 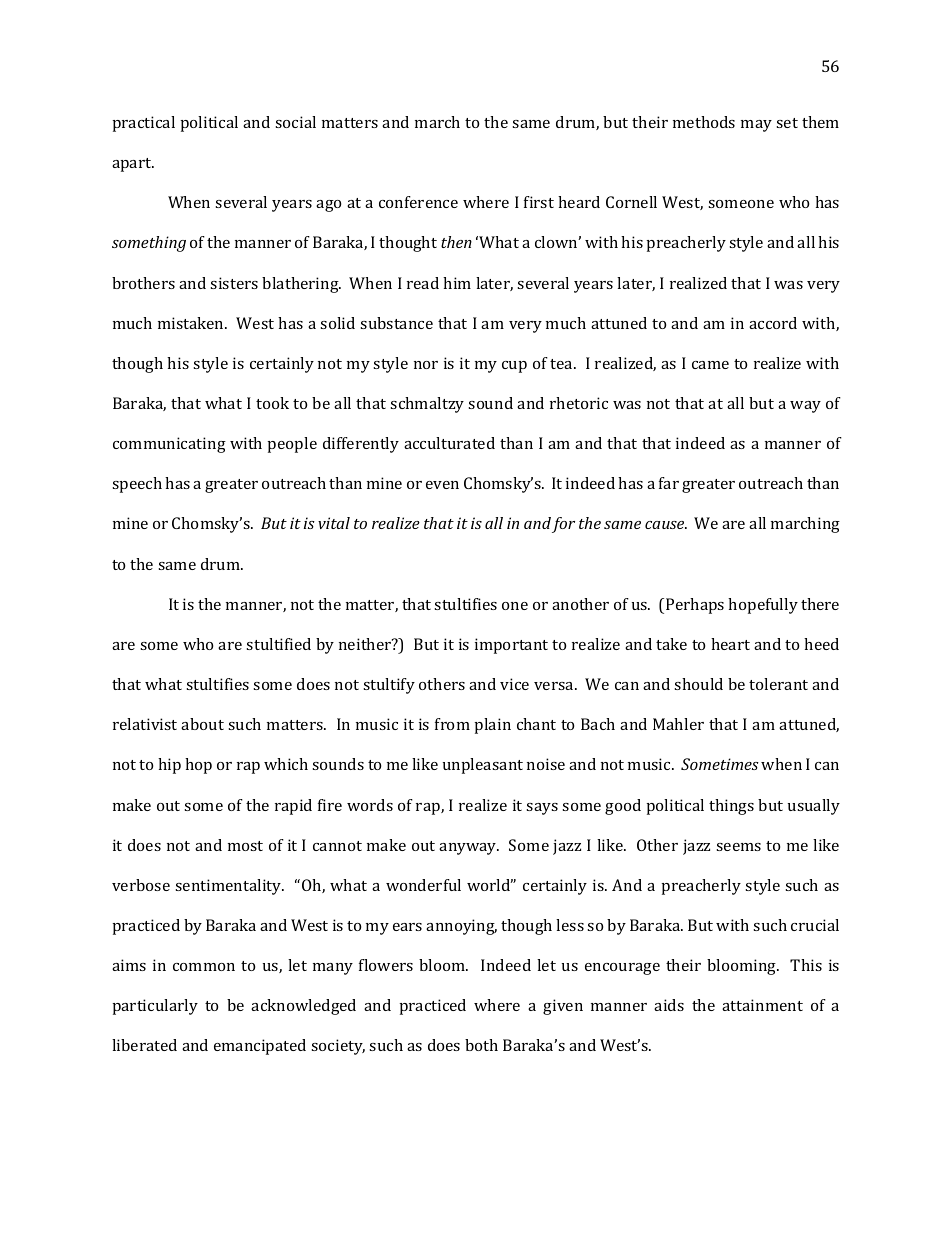 What do you see at coordinates (155, 1007) in the screenshot?
I see `particularly` at bounding box center [155, 1007].
